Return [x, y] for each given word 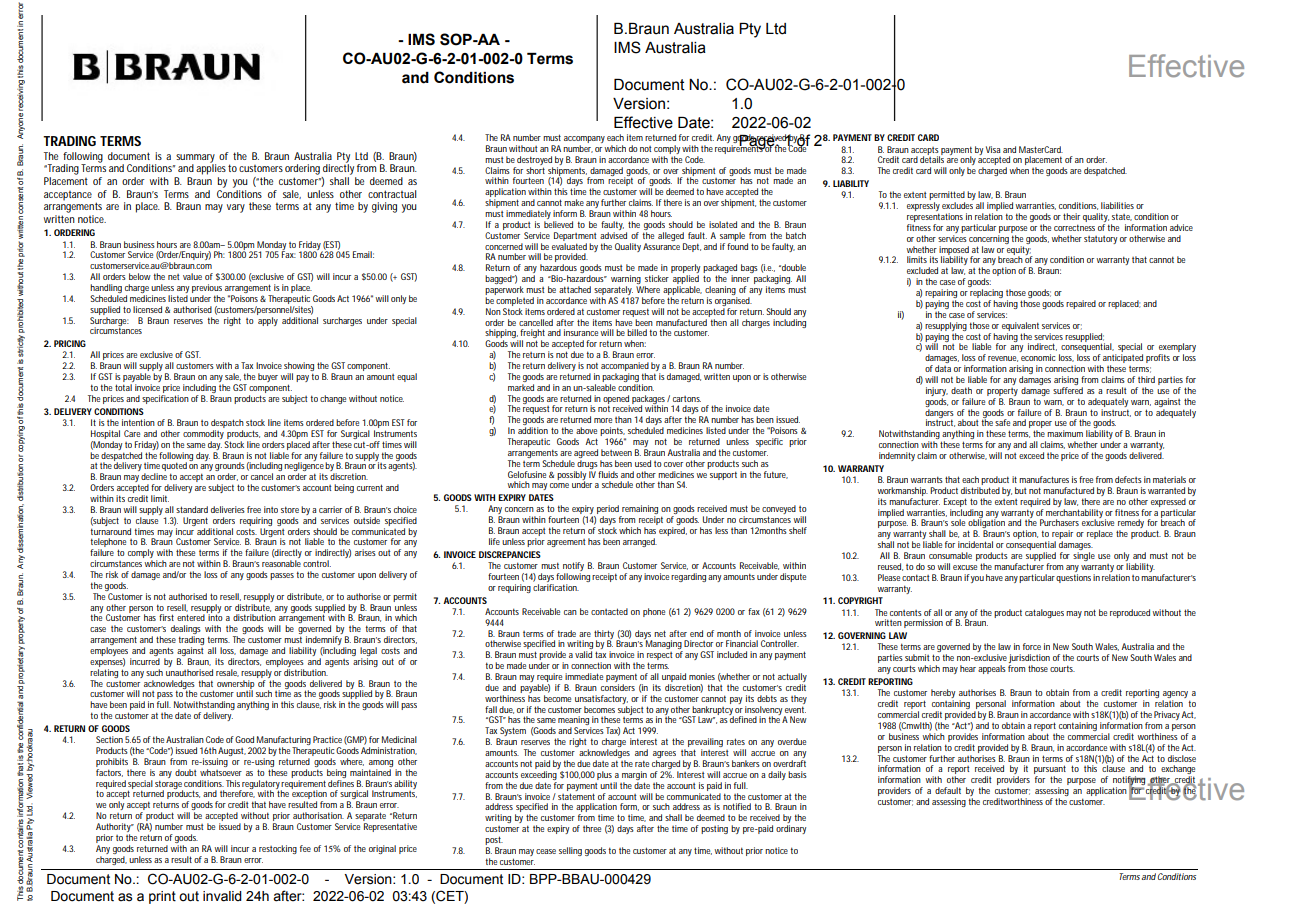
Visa [993, 149]
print [162, 897]
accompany [584, 141]
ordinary [791, 829]
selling [570, 851]
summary [196, 159]
